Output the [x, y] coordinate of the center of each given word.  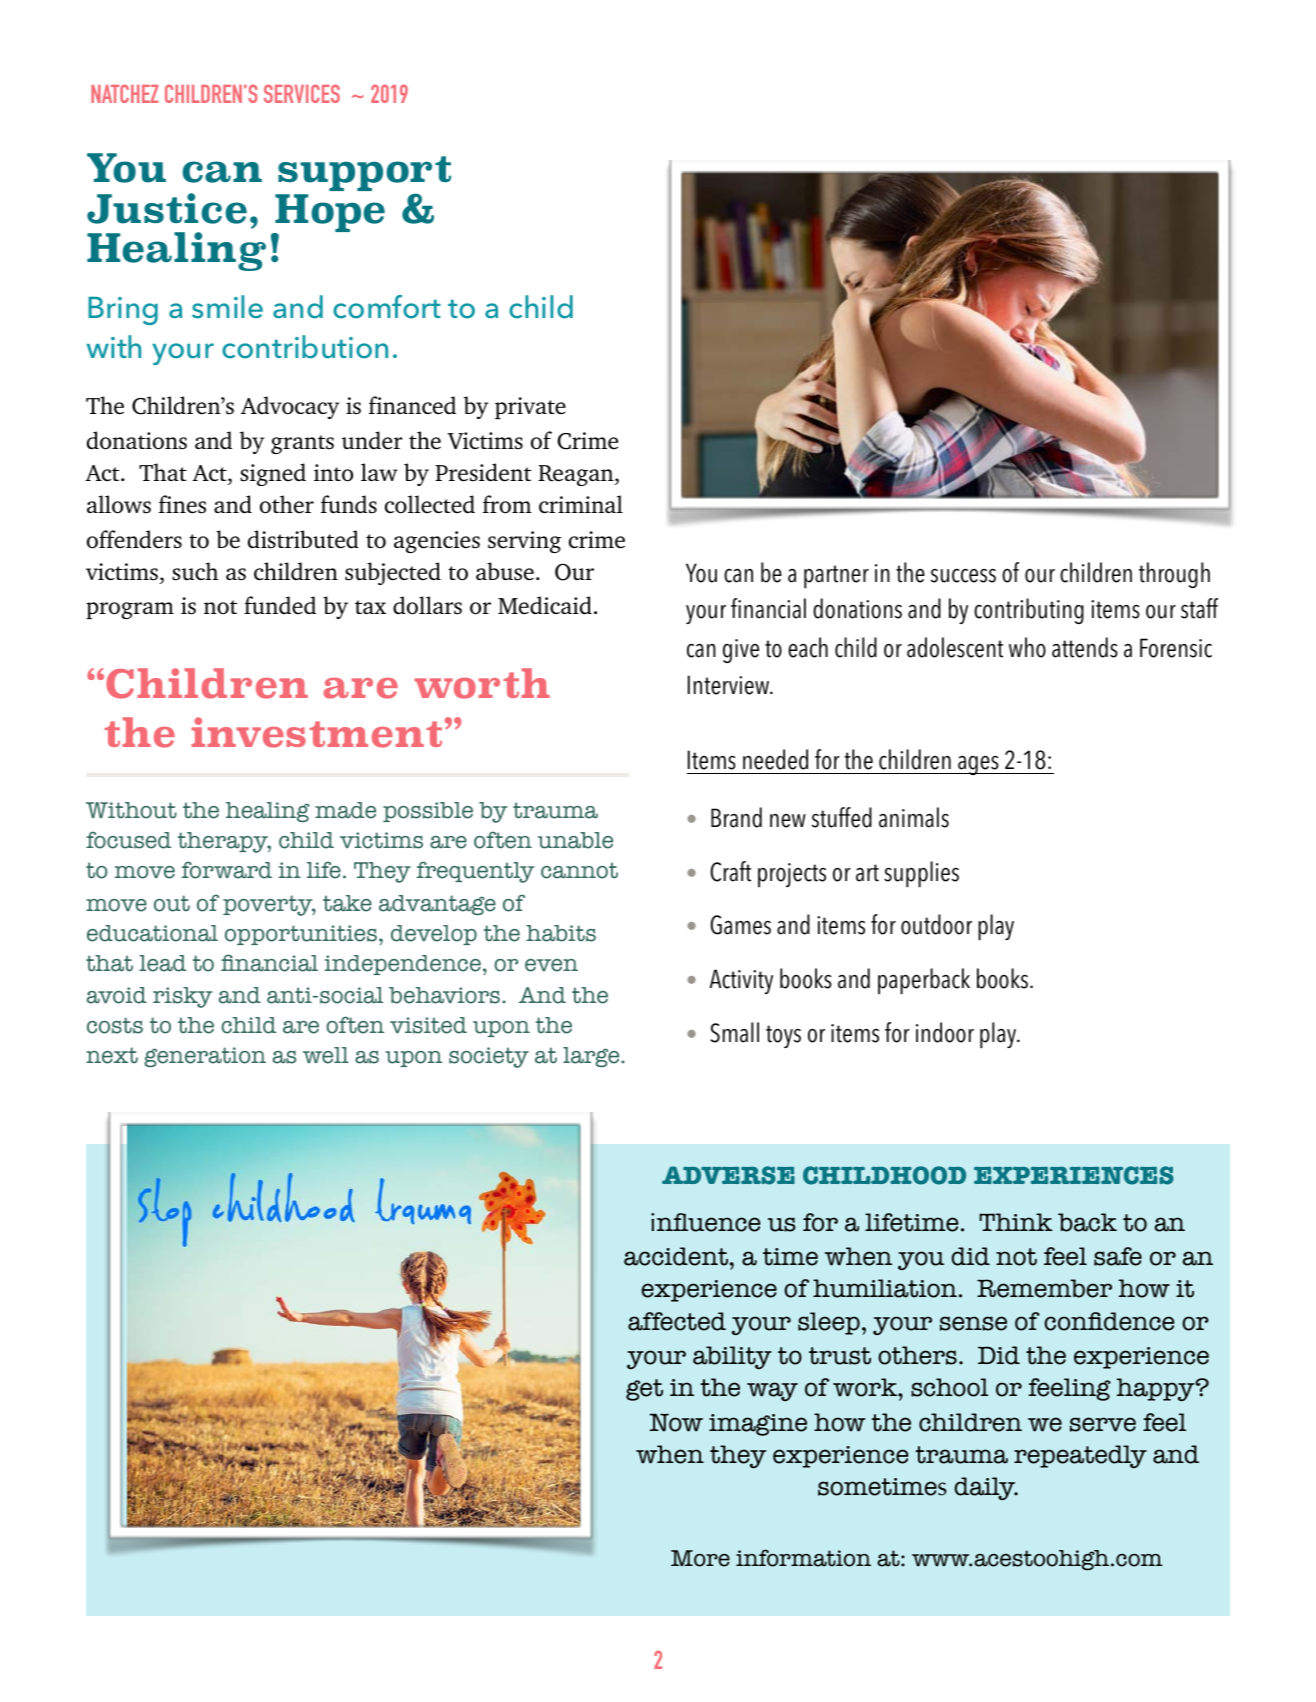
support [364, 175]
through [1174, 575]
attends [1085, 647]
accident [676, 1256]
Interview [729, 685]
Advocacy [290, 407]
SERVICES [302, 93]
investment [316, 732]
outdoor [936, 924]
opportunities [301, 935]
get [644, 1390]
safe [1118, 1256]
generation [205, 1057]
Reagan [577, 475]
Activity [741, 981]
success [963, 576]
